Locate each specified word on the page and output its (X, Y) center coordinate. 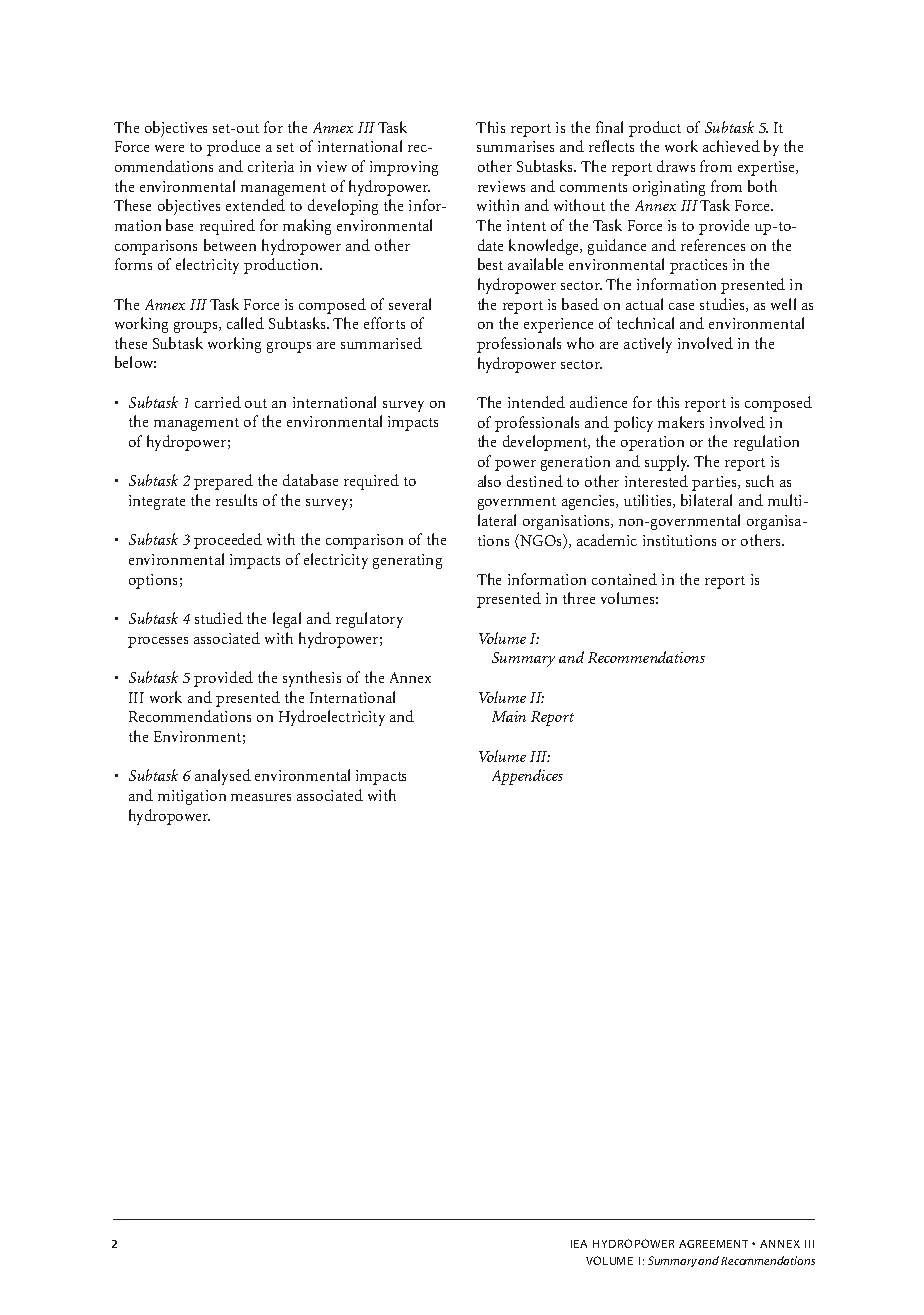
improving (404, 168)
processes (158, 642)
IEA (579, 1244)
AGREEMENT (713, 1244)
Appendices (527, 777)
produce (233, 148)
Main (509, 716)
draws (676, 166)
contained (624, 579)
